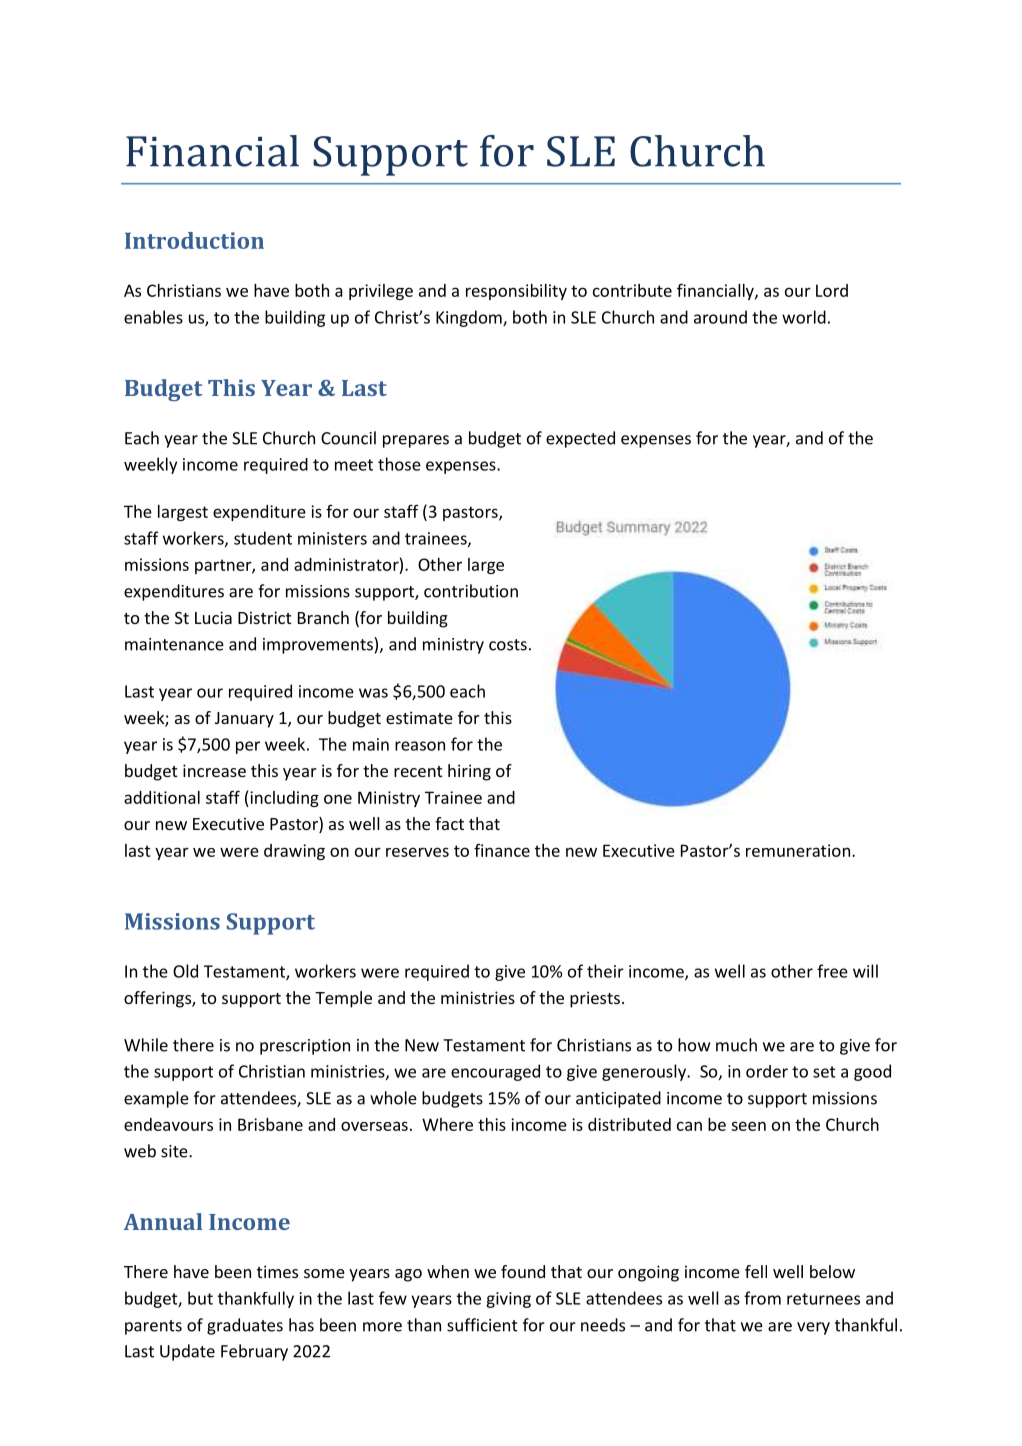  What do you see at coordinates (482, 1325) in the document?
I see `sufficient` at bounding box center [482, 1325].
